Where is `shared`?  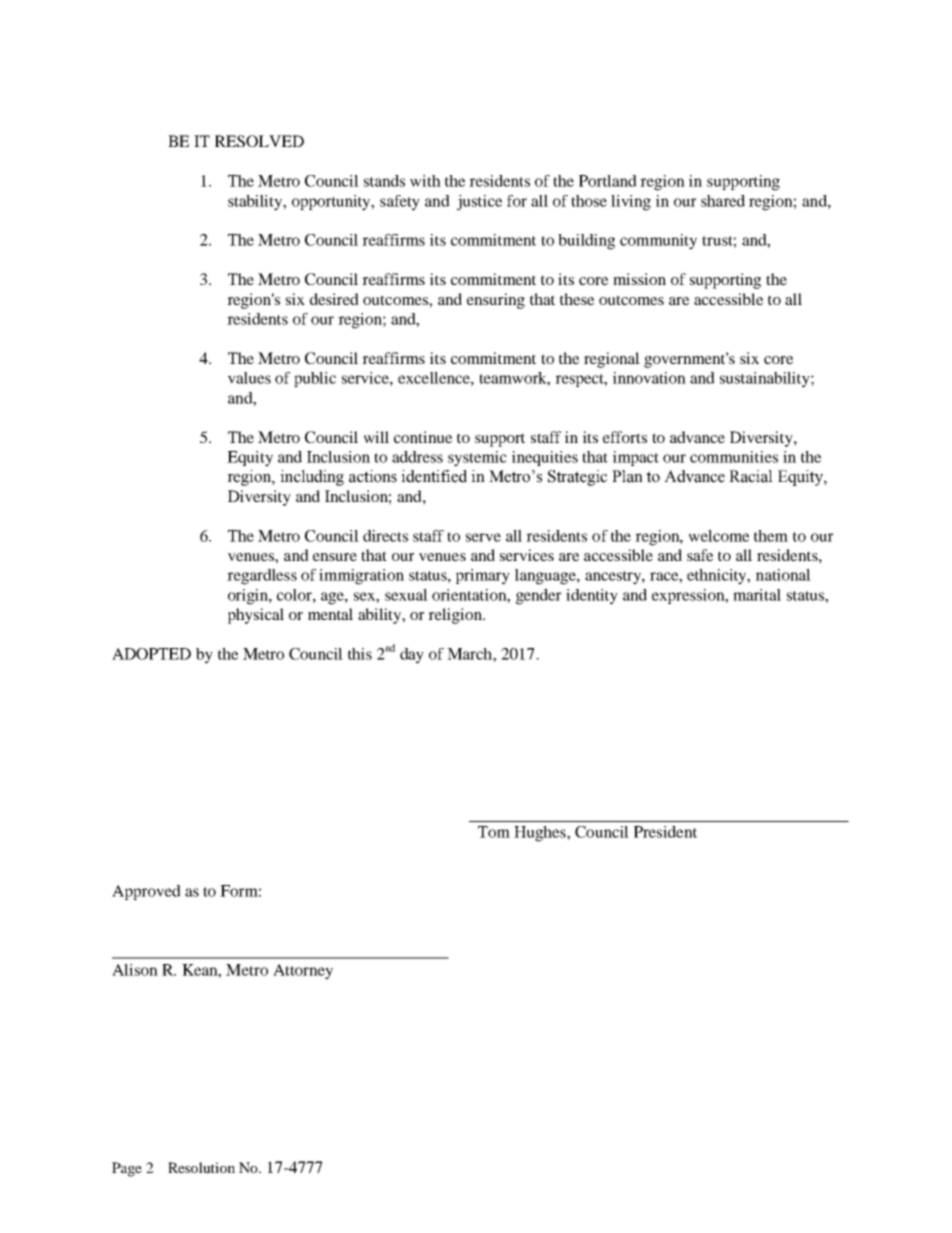 shared is located at coordinates (723, 201).
